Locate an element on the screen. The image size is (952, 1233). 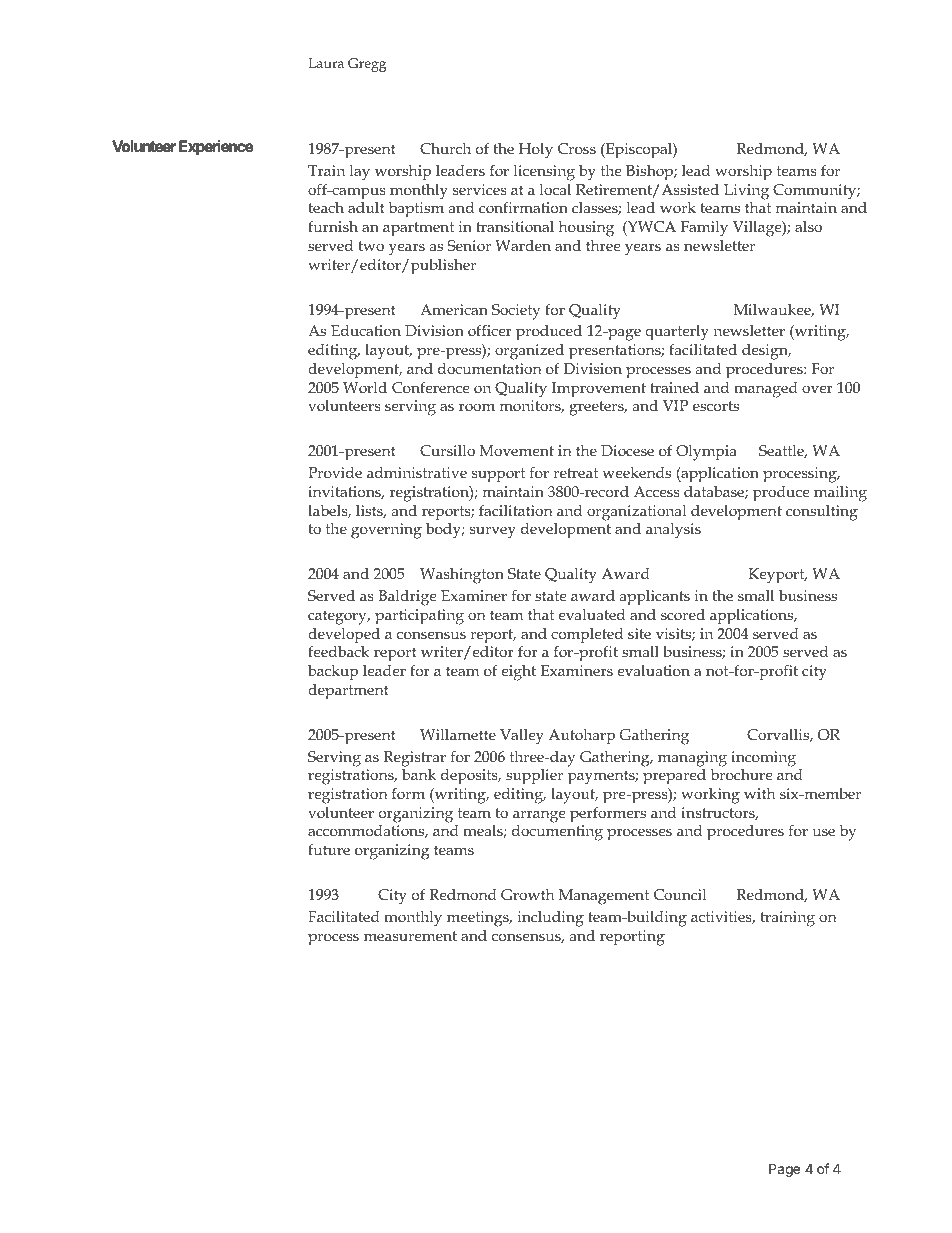
Growth is located at coordinates (528, 894).
